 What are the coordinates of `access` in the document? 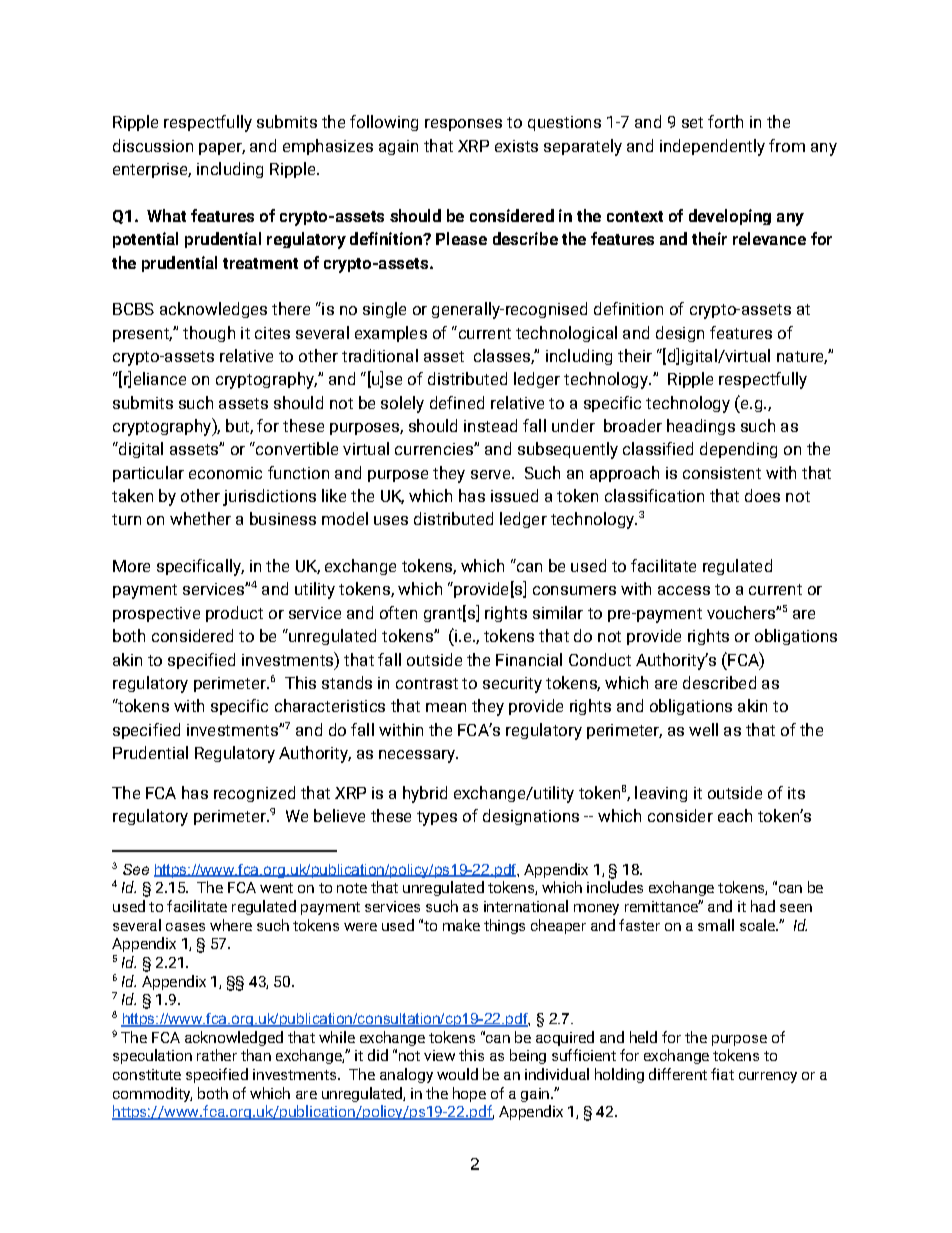 It's located at (684, 590).
